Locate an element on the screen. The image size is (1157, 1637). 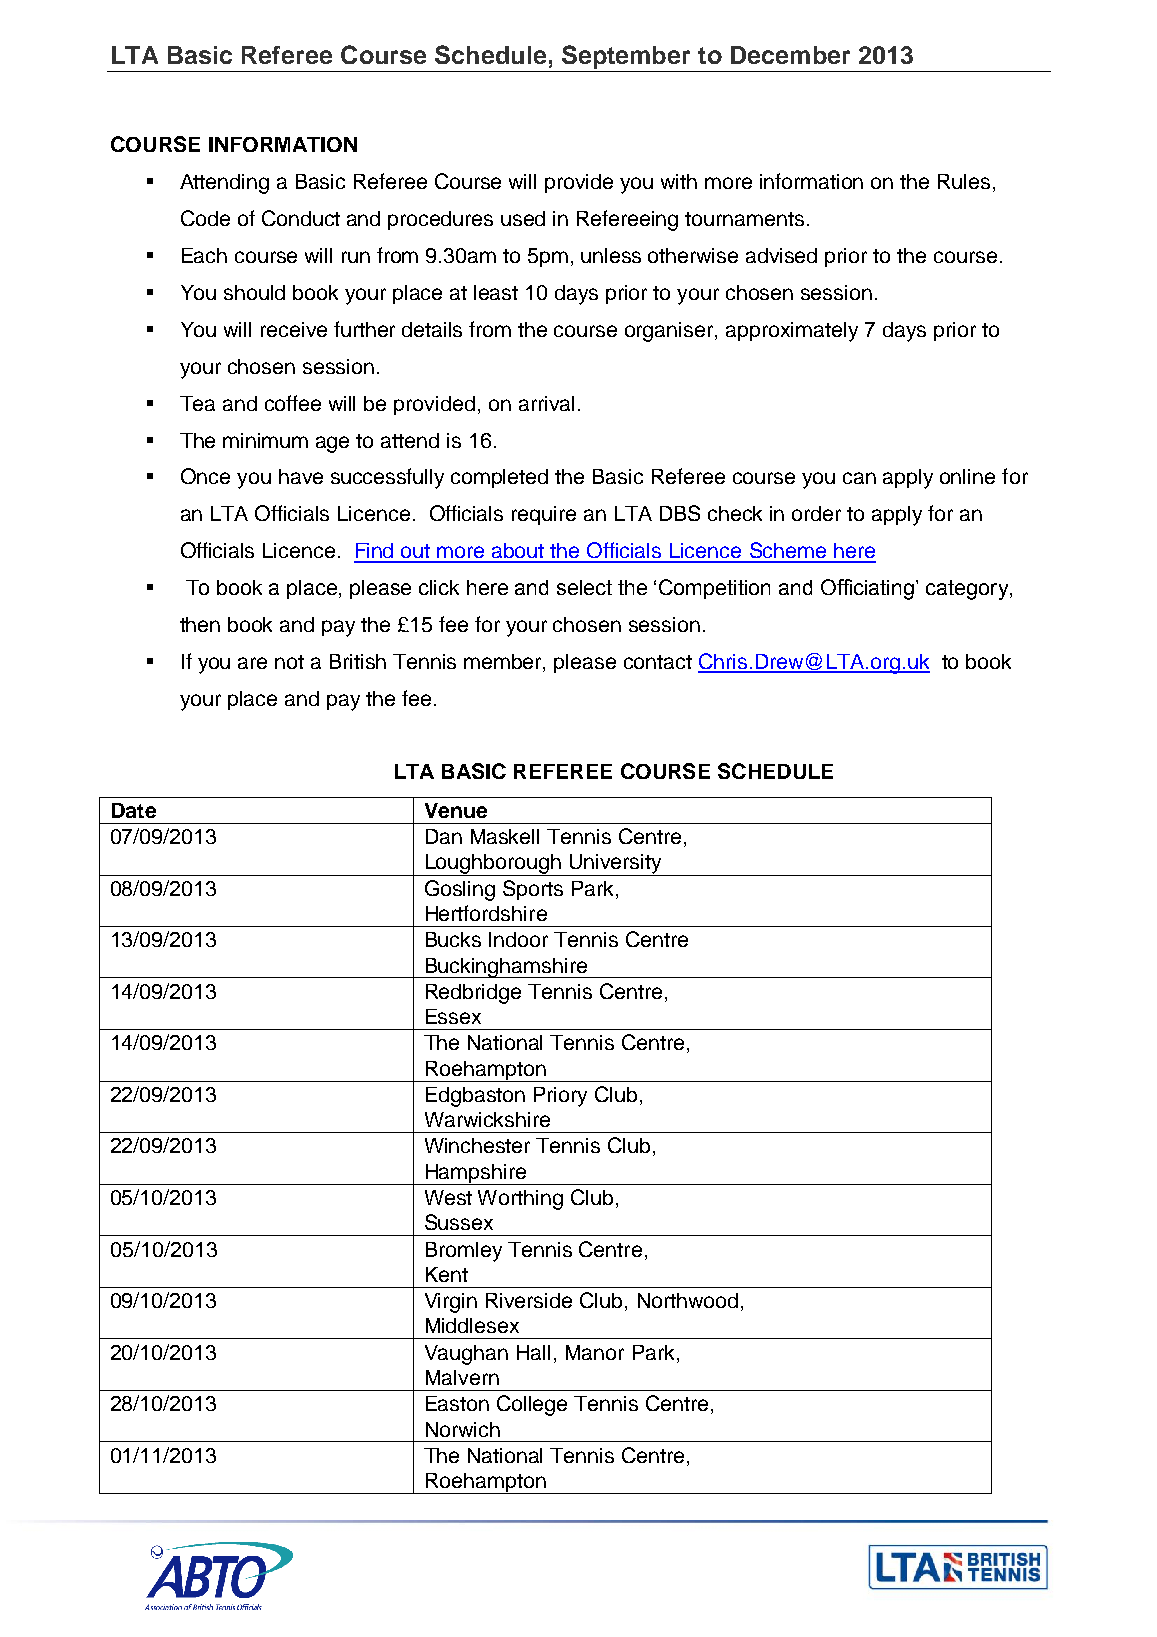
Officiating is located at coordinates (869, 589).
